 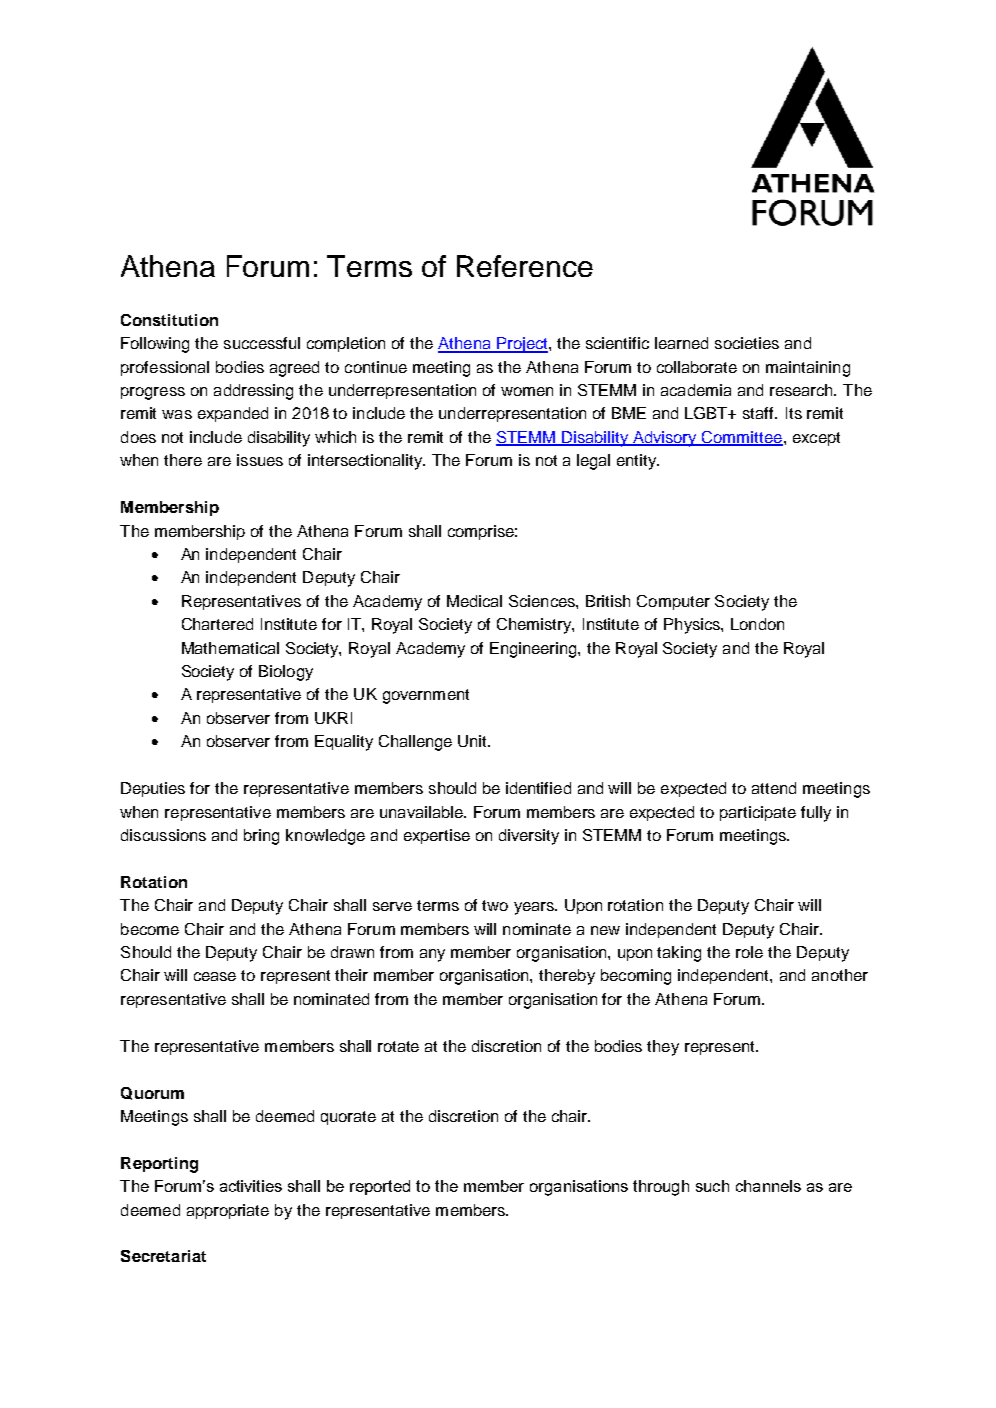 What do you see at coordinates (768, 1186) in the screenshot?
I see `channels` at bounding box center [768, 1186].
